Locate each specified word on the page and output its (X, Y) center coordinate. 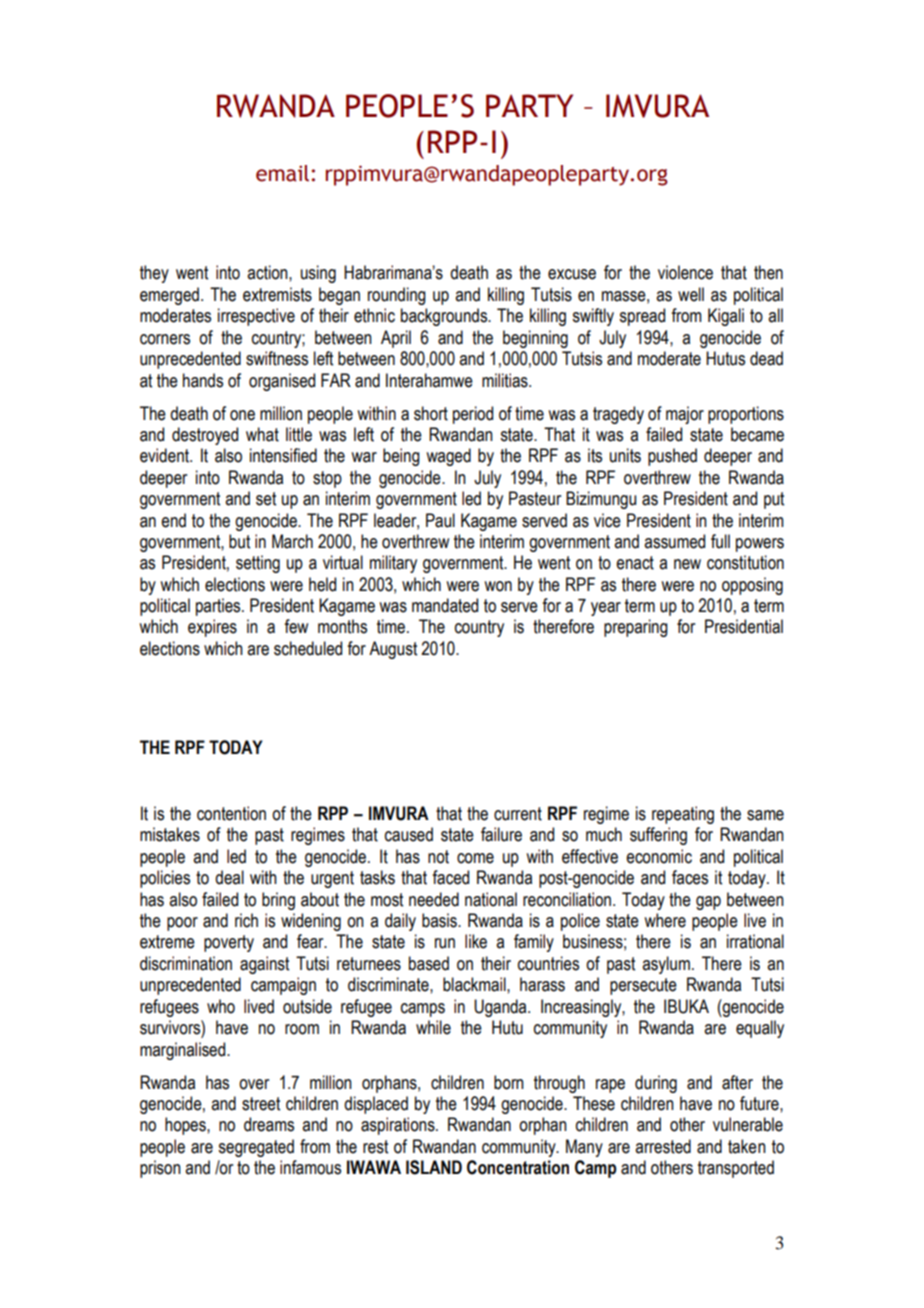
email (282, 173)
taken (747, 1146)
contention (231, 813)
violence (685, 272)
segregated (256, 1148)
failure (501, 834)
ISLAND (434, 1167)
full (720, 541)
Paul (440, 520)
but (239, 541)
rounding (397, 296)
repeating (683, 815)
